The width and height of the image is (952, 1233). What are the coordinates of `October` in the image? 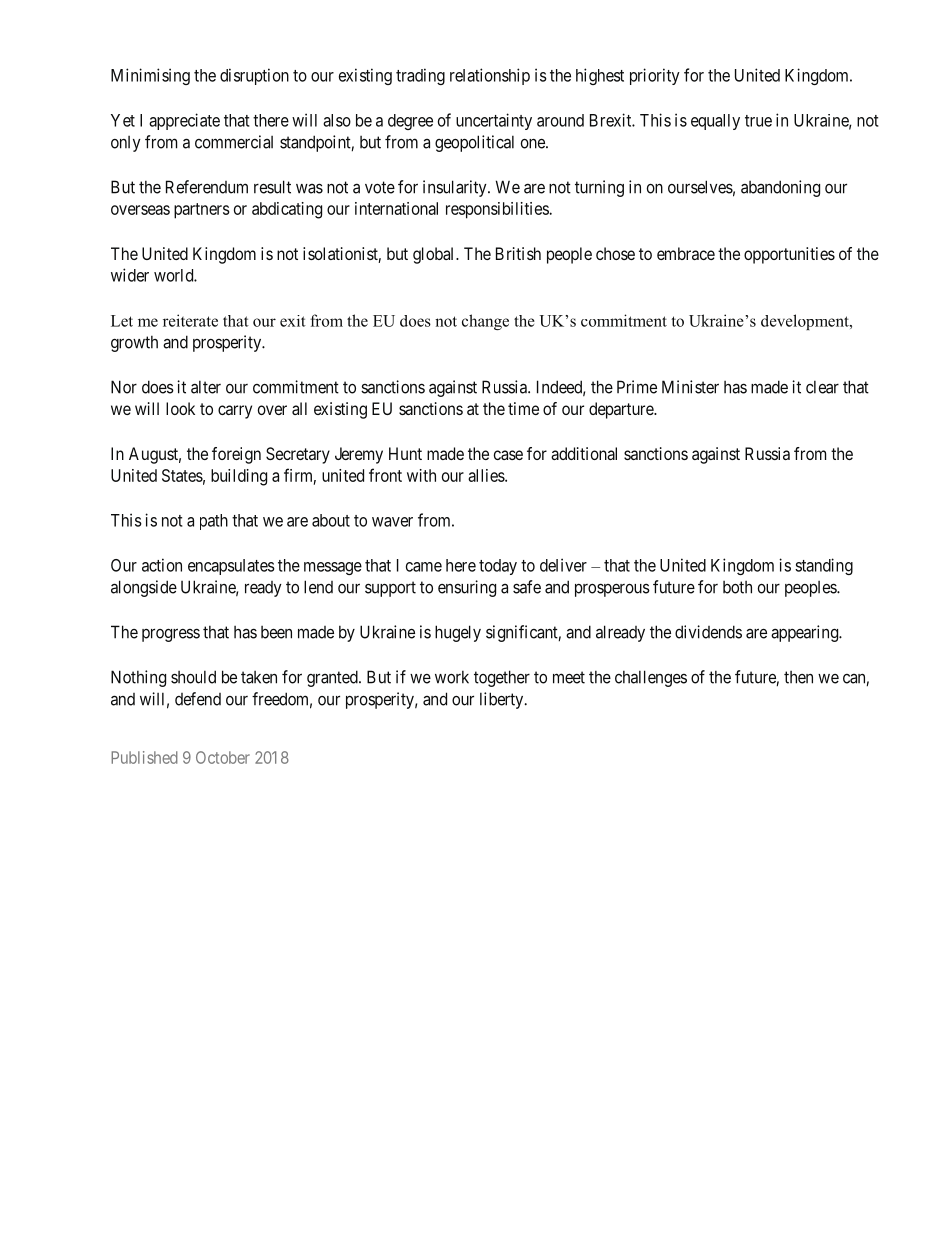 It's located at (223, 757).
